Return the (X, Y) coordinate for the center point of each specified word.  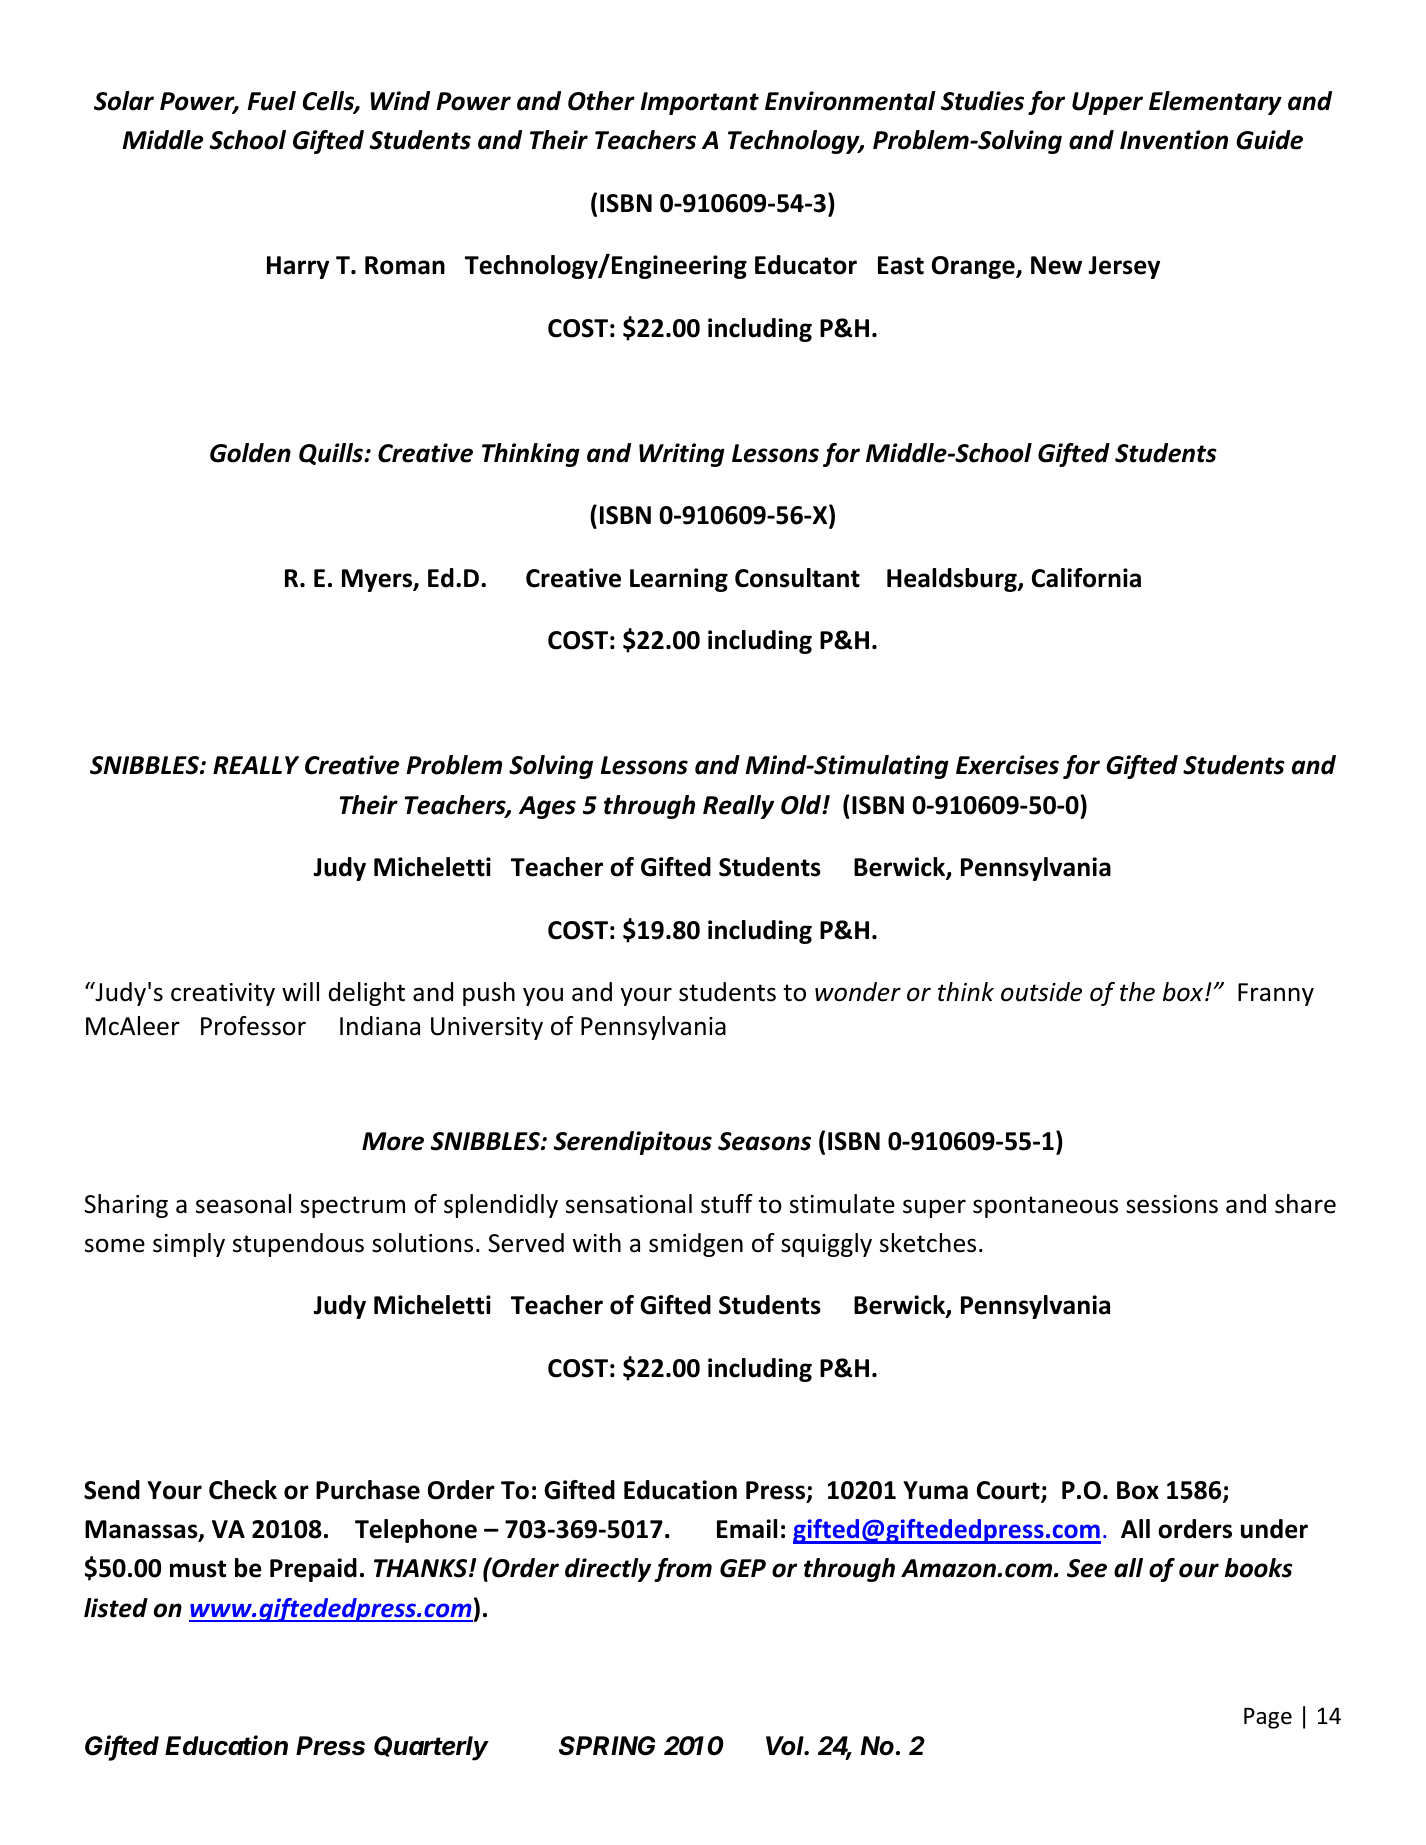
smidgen (696, 1245)
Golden (250, 453)
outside (1041, 992)
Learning (679, 580)
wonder (858, 992)
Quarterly (431, 1748)
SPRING (607, 1746)
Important (700, 103)
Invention (1174, 140)
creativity (223, 994)
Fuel (272, 101)
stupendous (298, 1245)
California (1086, 578)
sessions (1172, 1204)
